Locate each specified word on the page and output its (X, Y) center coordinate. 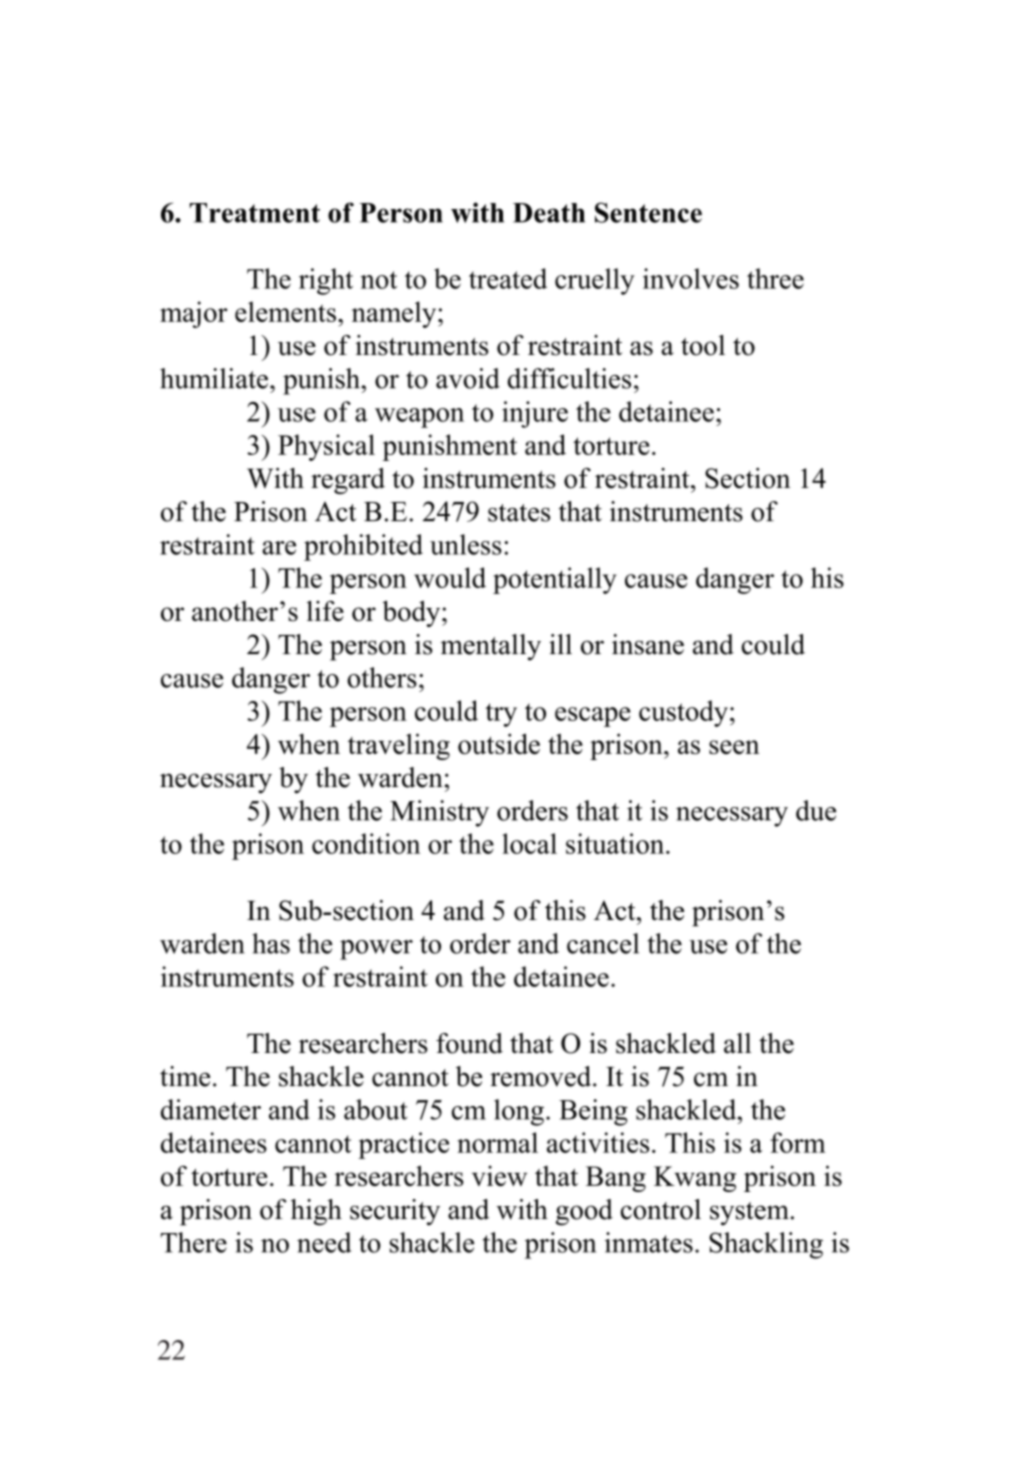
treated (508, 278)
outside (499, 743)
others (382, 677)
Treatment (255, 213)
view (499, 1175)
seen (734, 747)
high (316, 1212)
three (775, 278)
